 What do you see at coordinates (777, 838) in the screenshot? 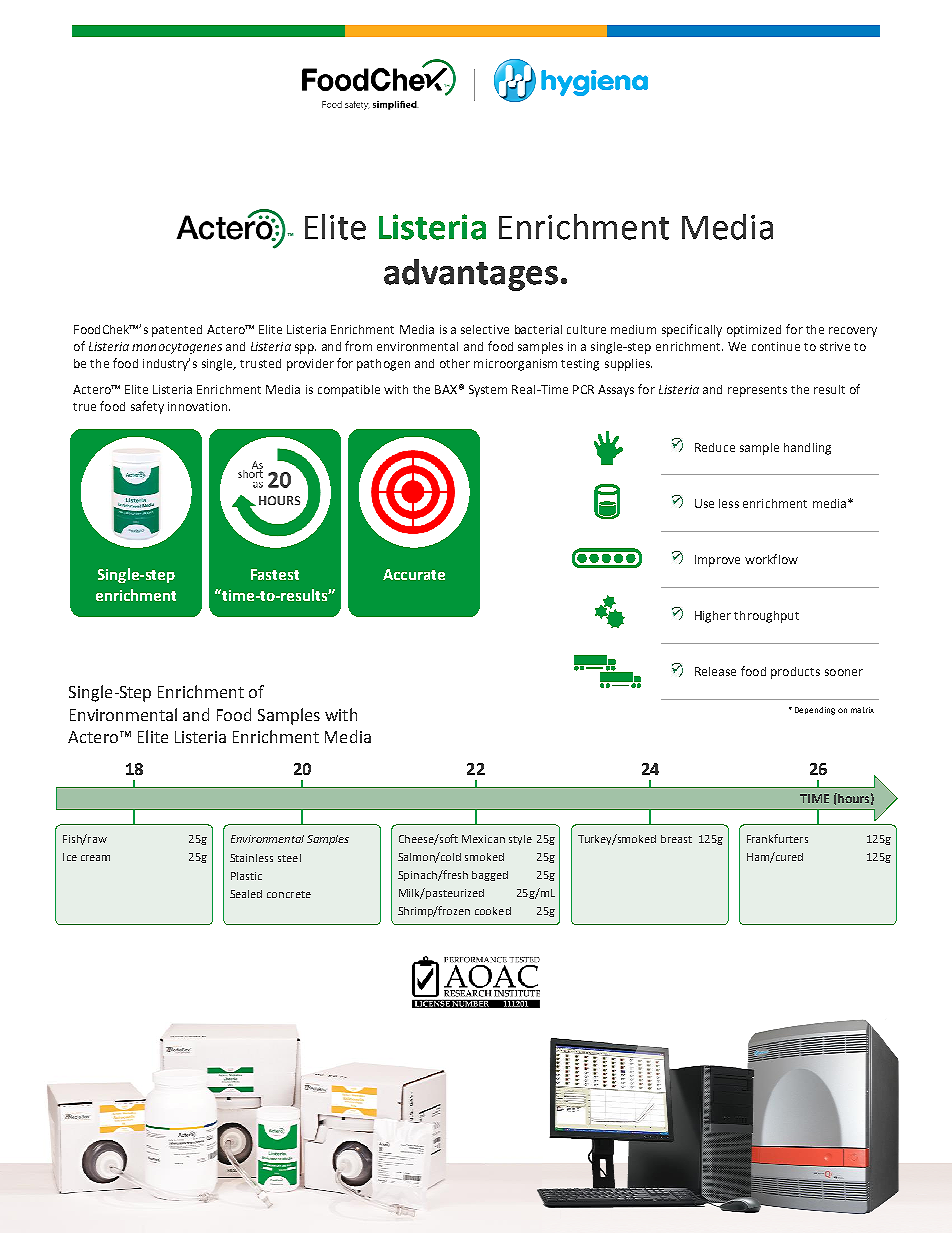
I see `Frankfurters` at bounding box center [777, 838].
